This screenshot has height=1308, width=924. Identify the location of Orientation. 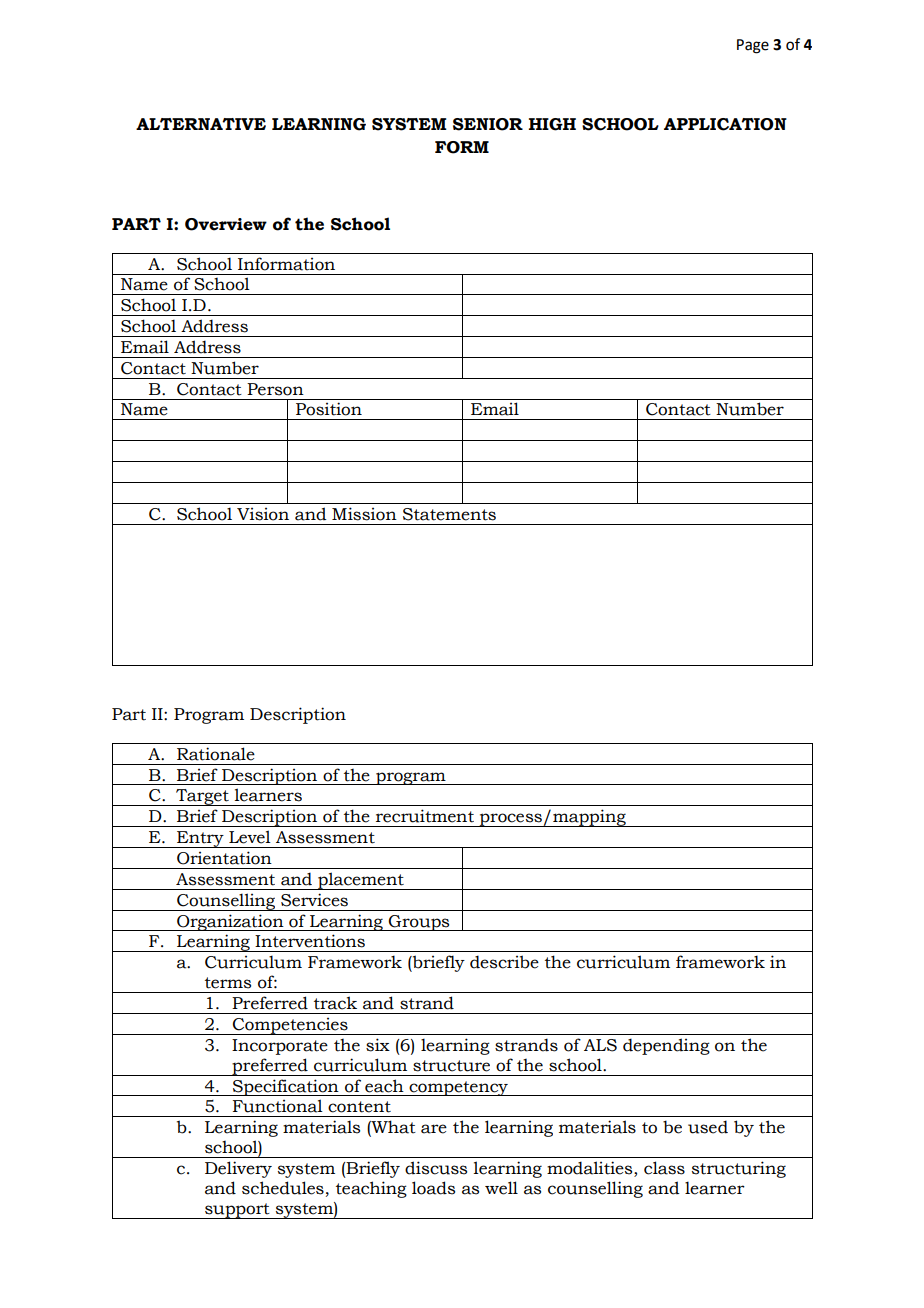
(224, 858).
